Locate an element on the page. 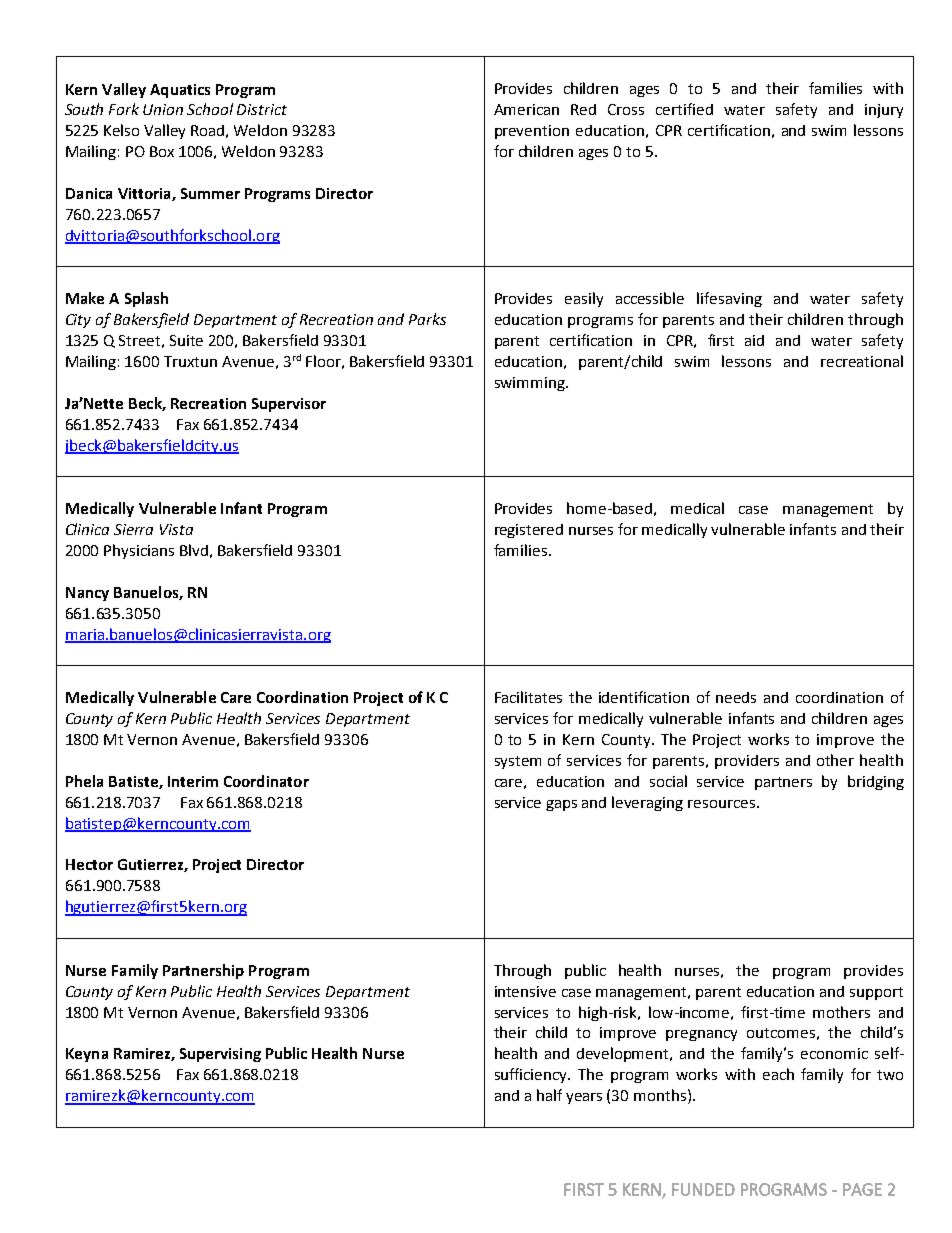 The width and height of the document is (952, 1233). Union is located at coordinates (163, 109).
